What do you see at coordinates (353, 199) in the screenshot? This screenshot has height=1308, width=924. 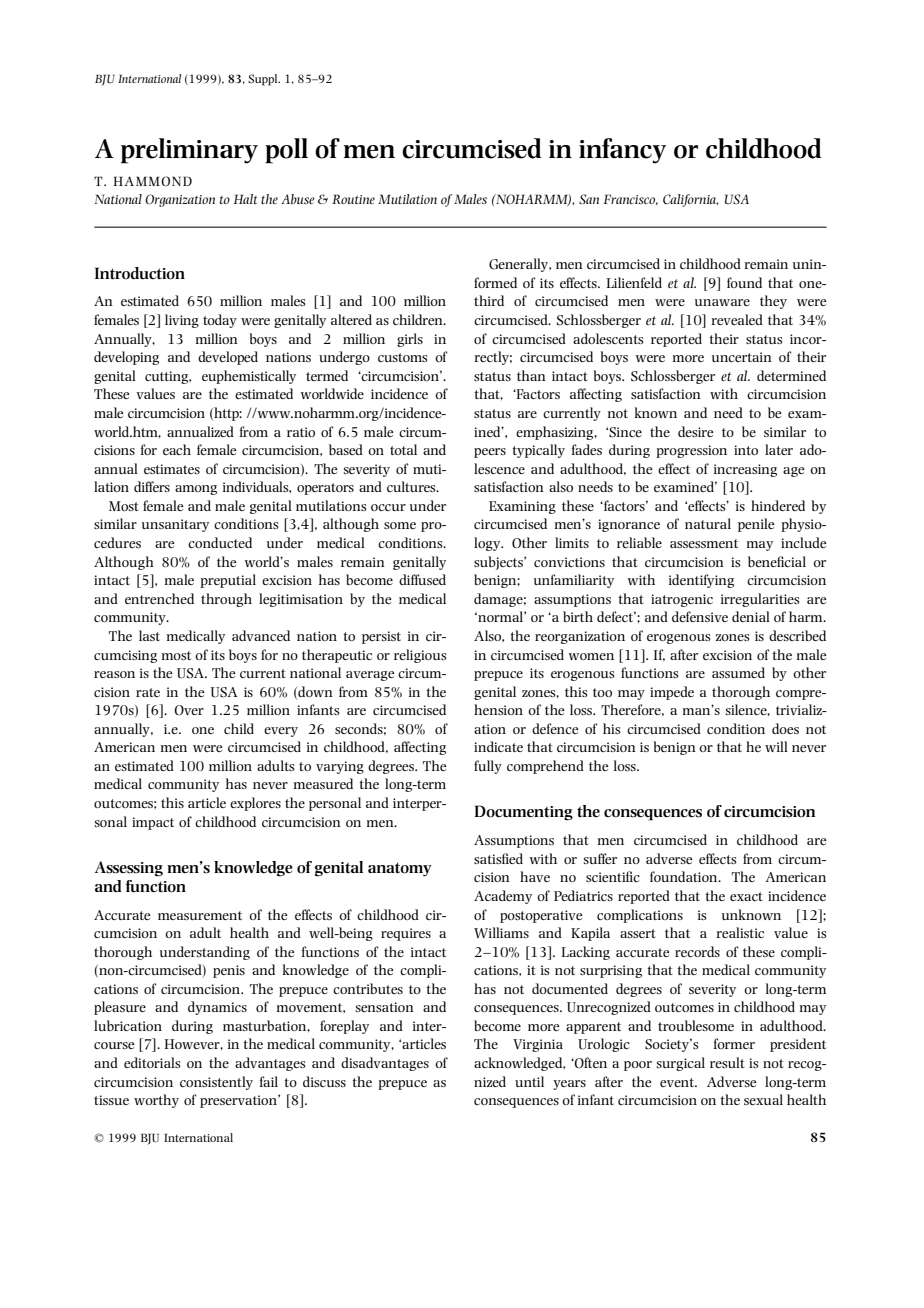 I see `Routine` at bounding box center [353, 199].
